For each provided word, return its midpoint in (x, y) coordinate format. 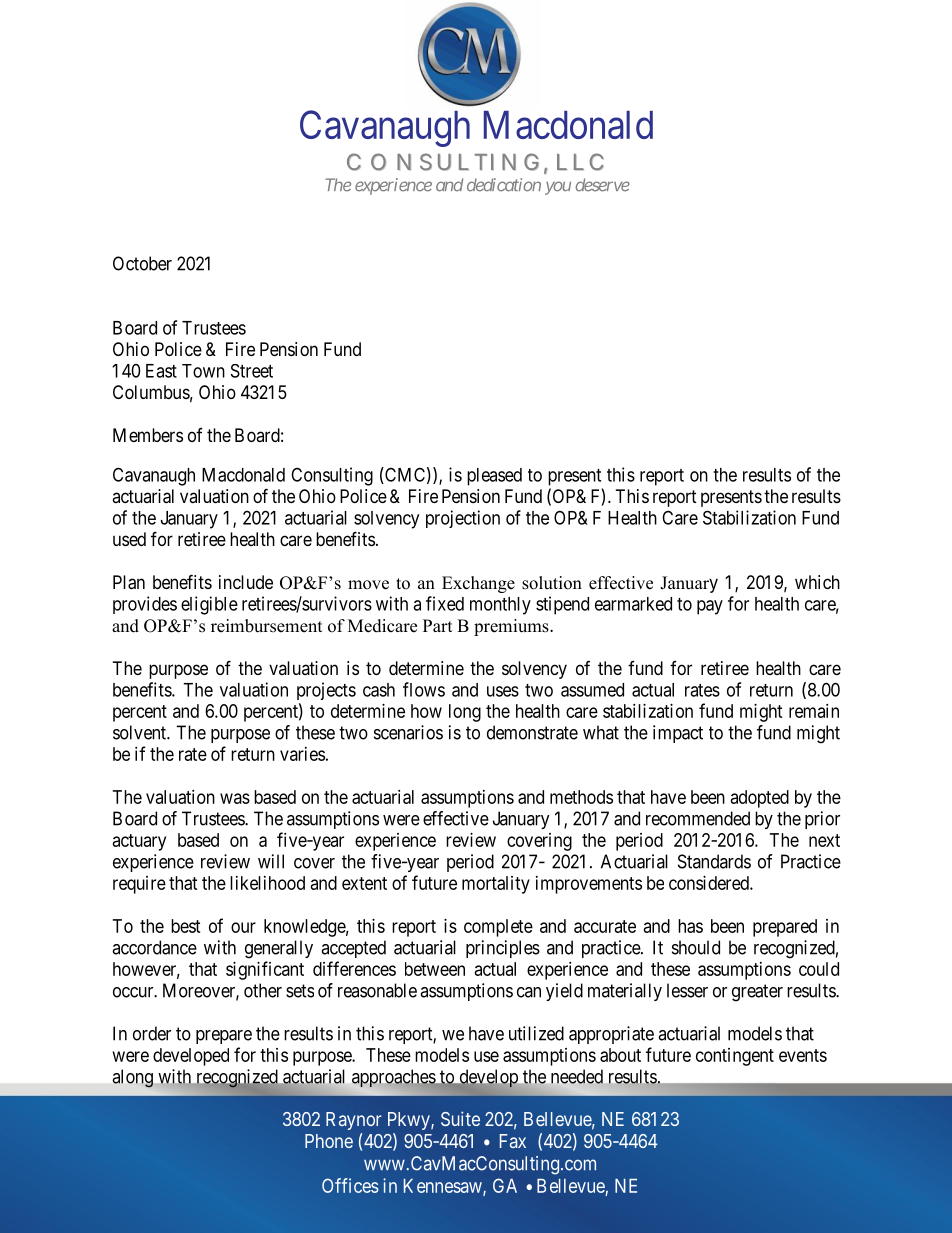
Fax (513, 1141)
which (817, 582)
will (271, 861)
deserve (602, 185)
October (142, 263)
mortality (496, 885)
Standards (714, 861)
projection (463, 519)
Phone (329, 1141)
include (246, 582)
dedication (504, 185)
